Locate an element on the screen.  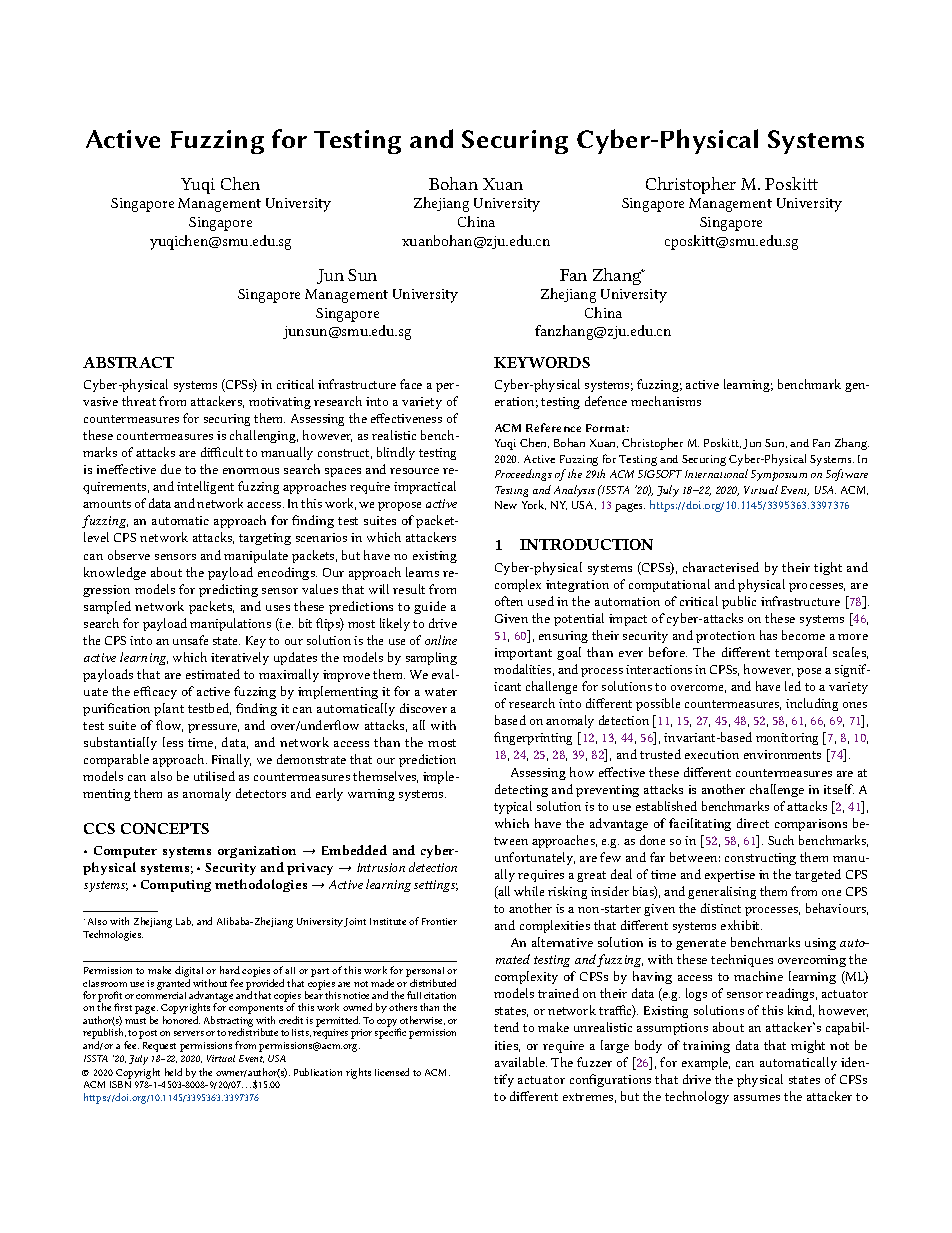
unfortunately is located at coordinates (535, 858).
